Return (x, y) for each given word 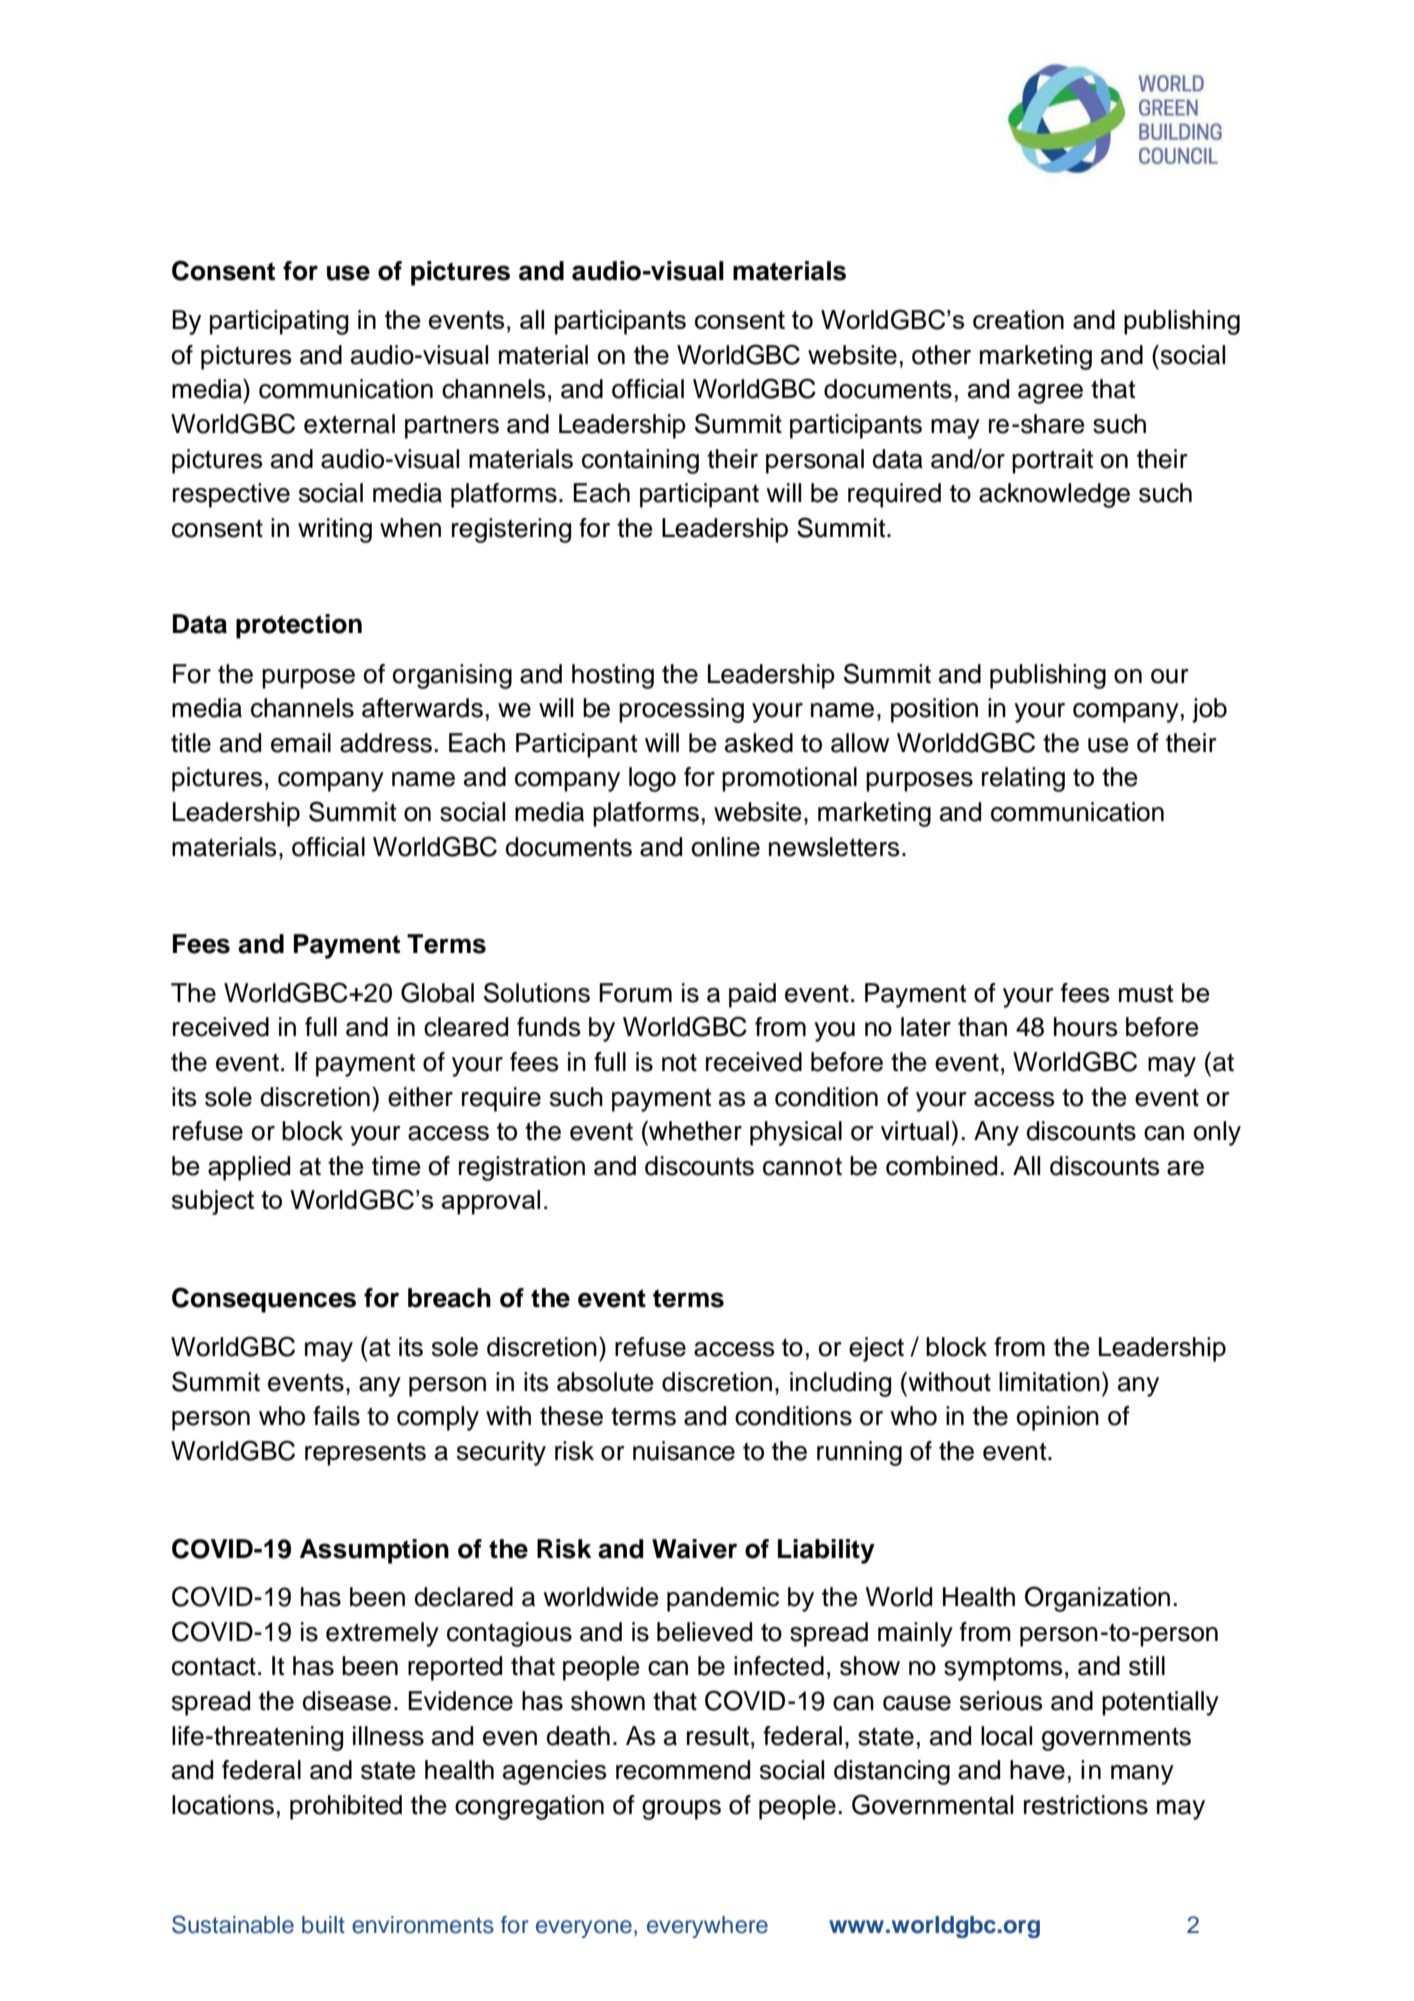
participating (279, 322)
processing (681, 710)
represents (365, 1454)
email (301, 743)
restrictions (1086, 1805)
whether (694, 1131)
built (323, 1925)
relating (1023, 779)
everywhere (707, 1927)
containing (640, 461)
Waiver (694, 1549)
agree (1050, 394)
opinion (1058, 1418)
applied (249, 1168)
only (1217, 1133)
